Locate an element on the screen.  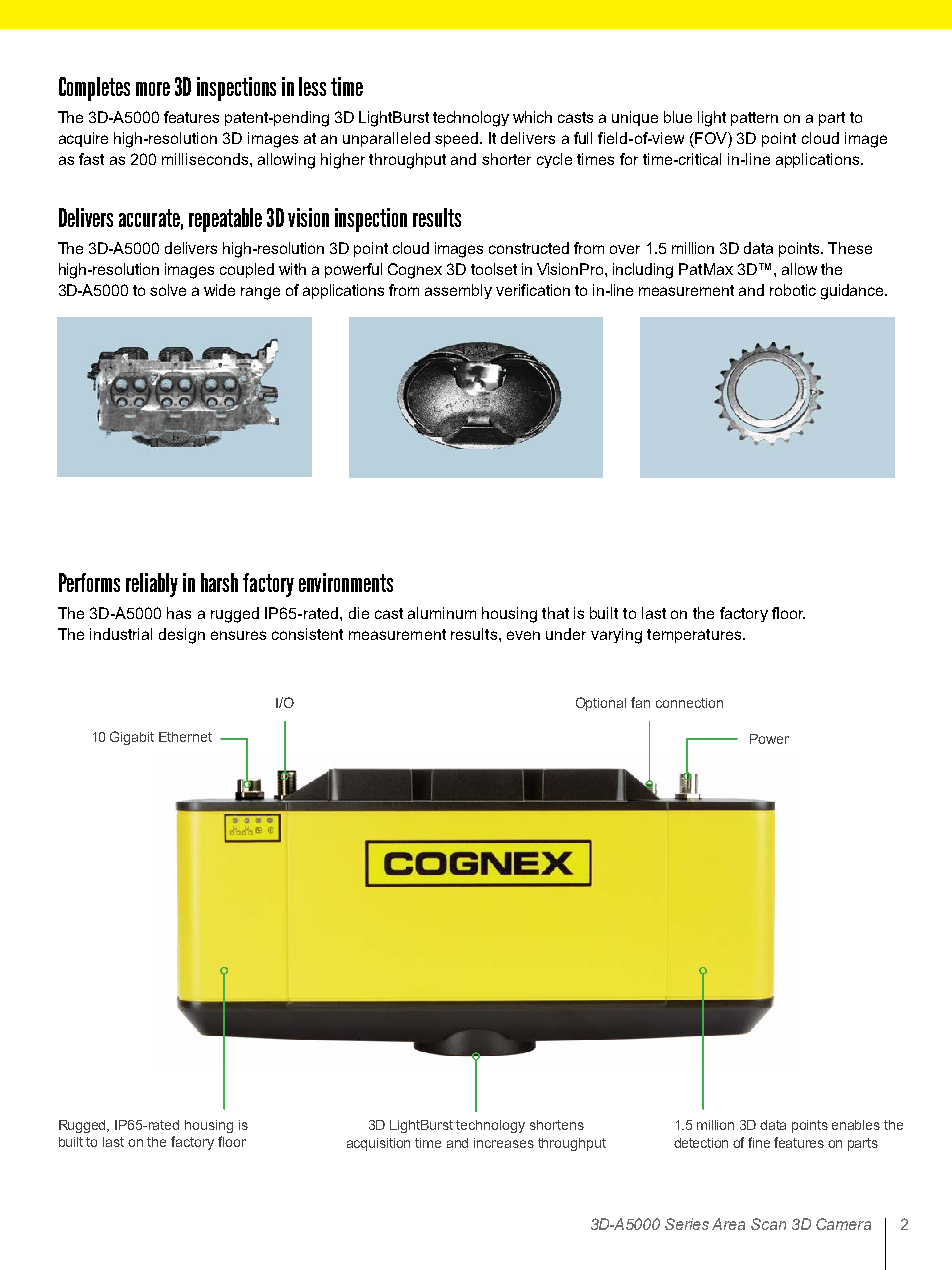
pattern is located at coordinates (754, 119).
